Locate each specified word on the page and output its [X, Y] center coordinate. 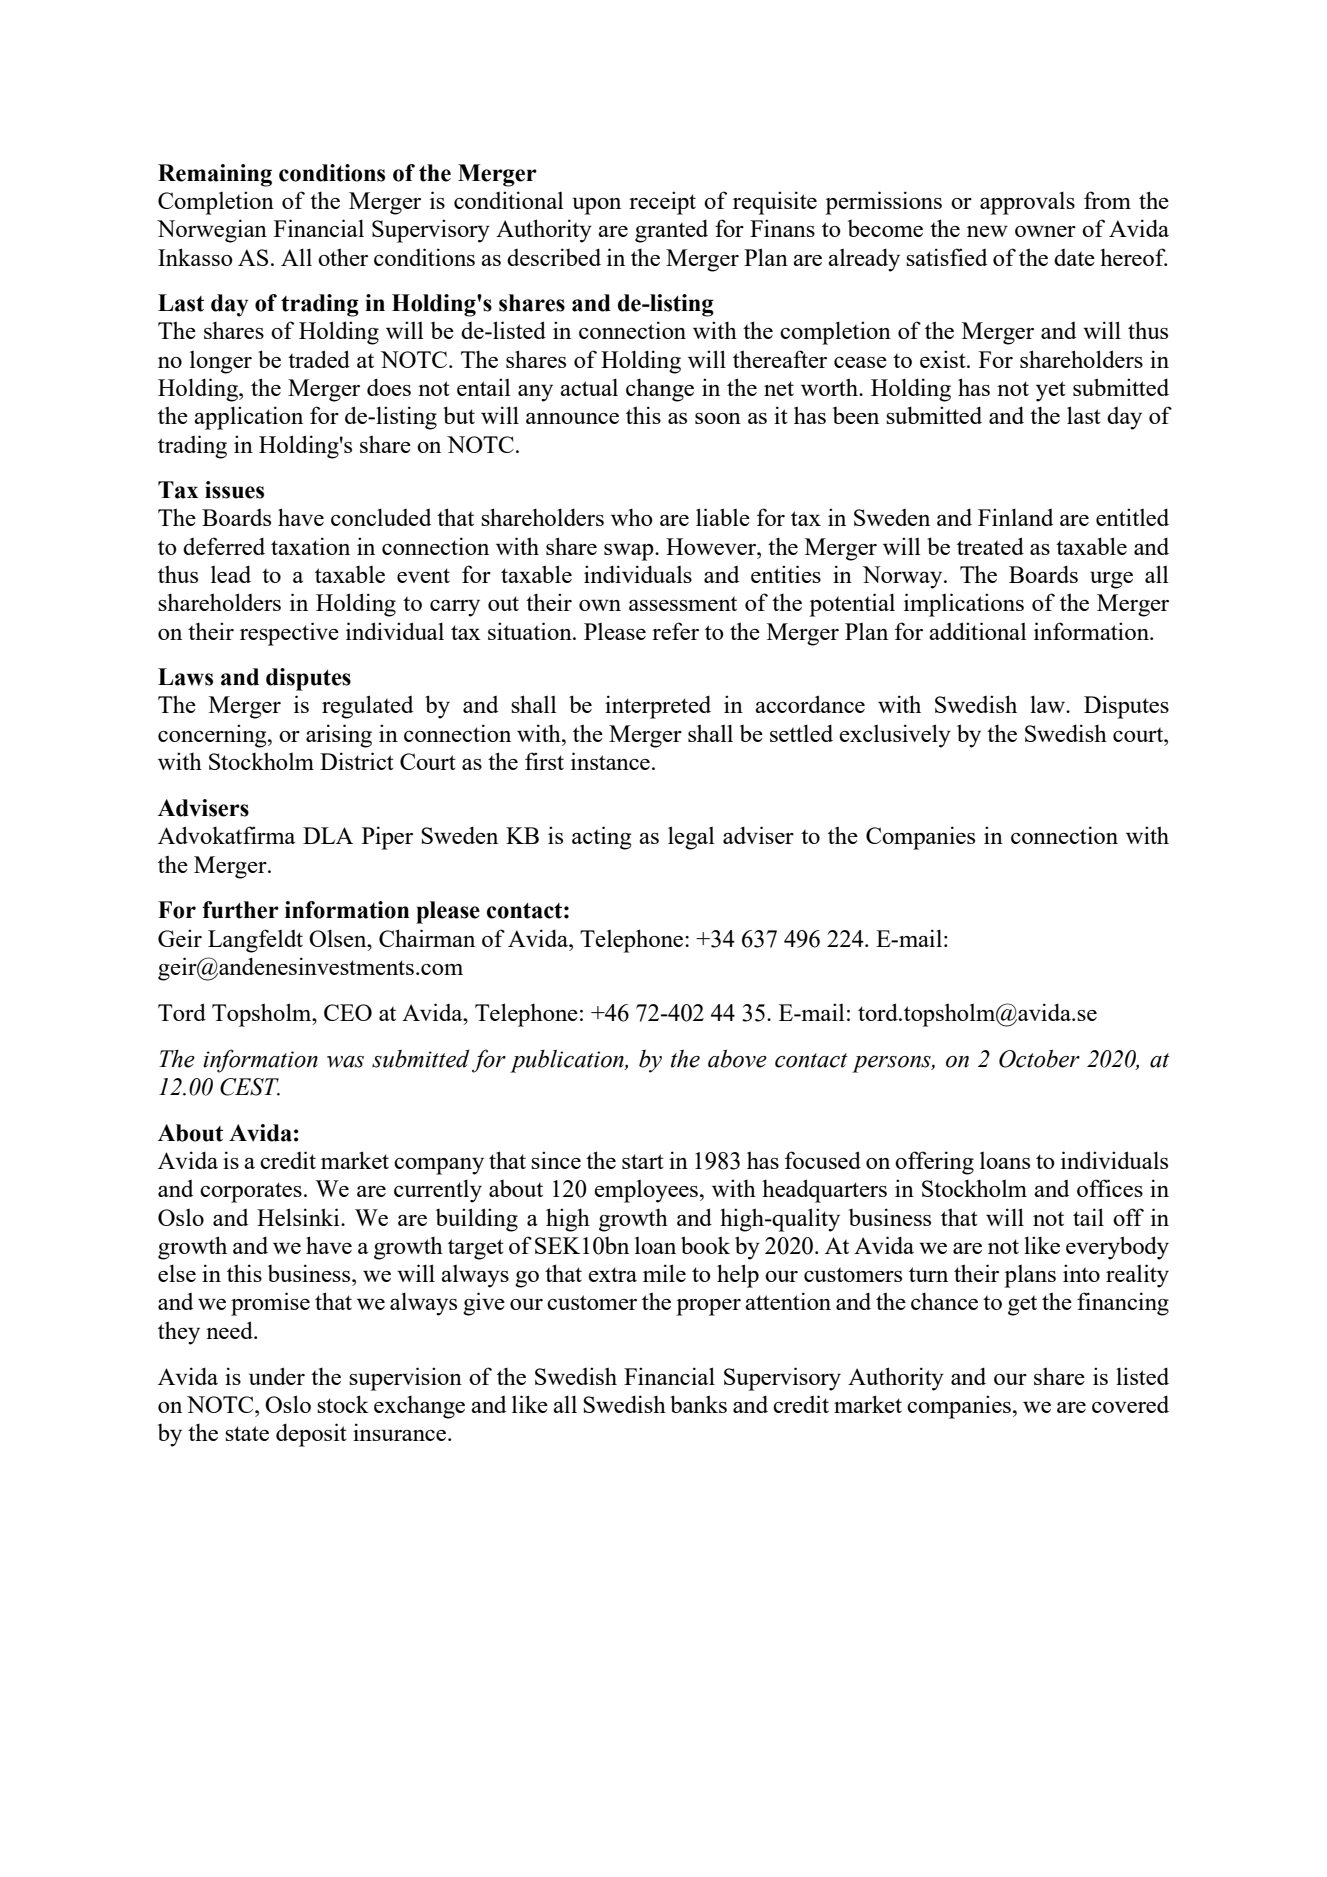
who [632, 517]
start [643, 1161]
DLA [328, 835]
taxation [310, 546]
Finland [1015, 517]
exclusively [895, 736]
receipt [662, 203]
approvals [1027, 203]
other [343, 257]
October [1039, 1059]
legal [691, 838]
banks [698, 1404]
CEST [250, 1087]
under [277, 1376]
